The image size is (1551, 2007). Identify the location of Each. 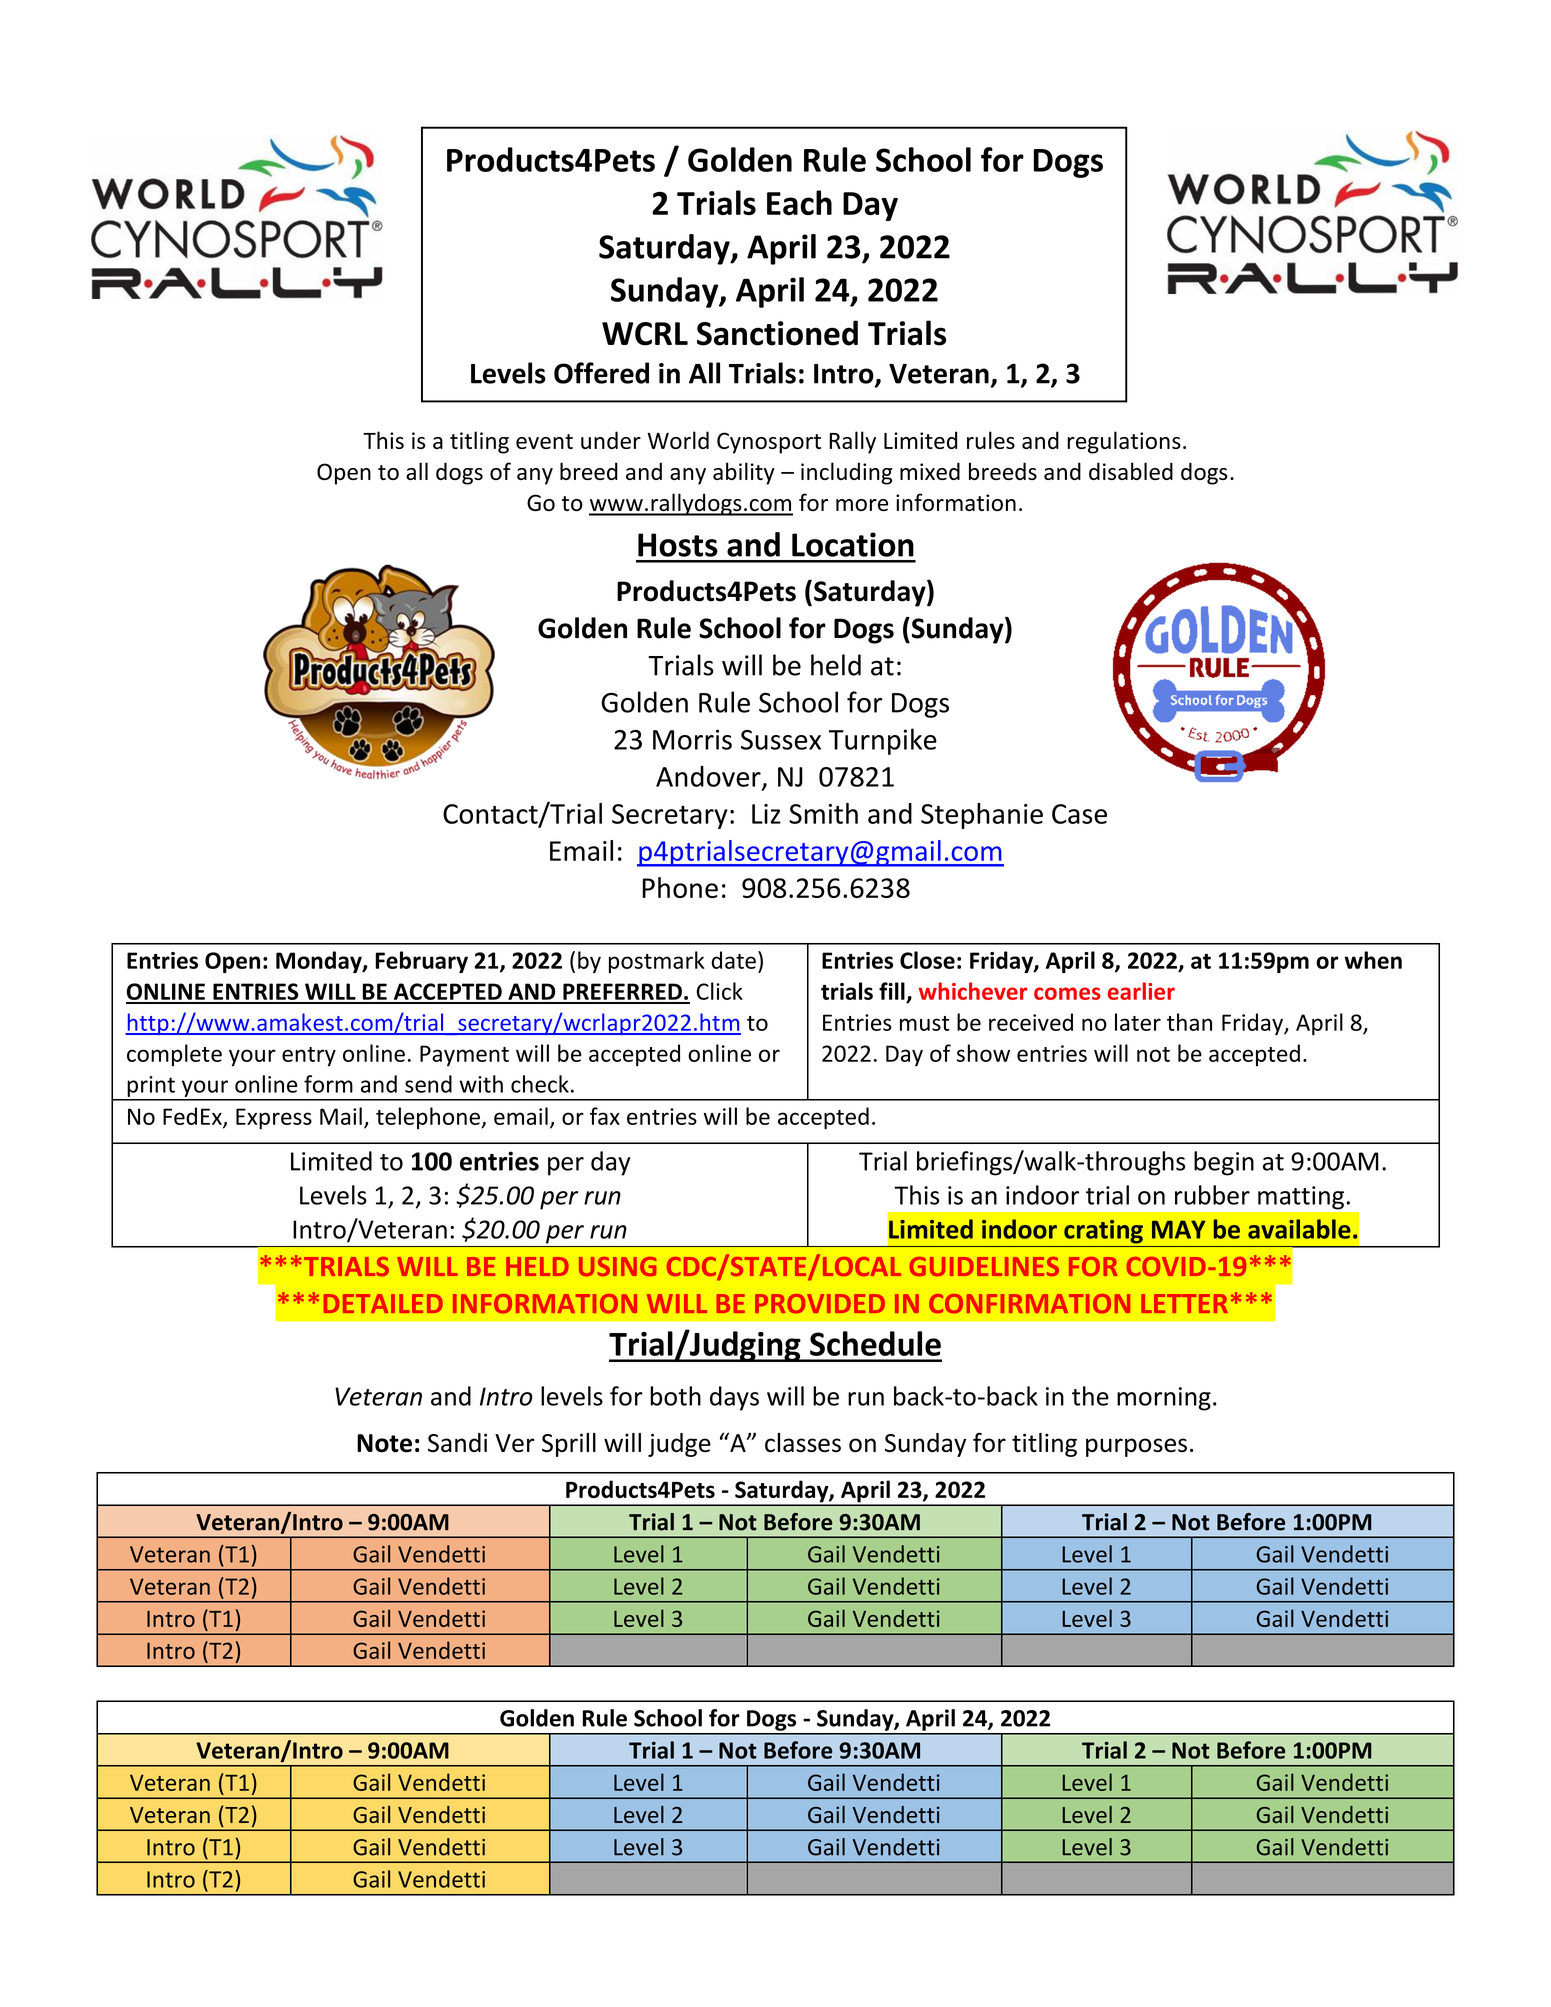
(799, 202).
